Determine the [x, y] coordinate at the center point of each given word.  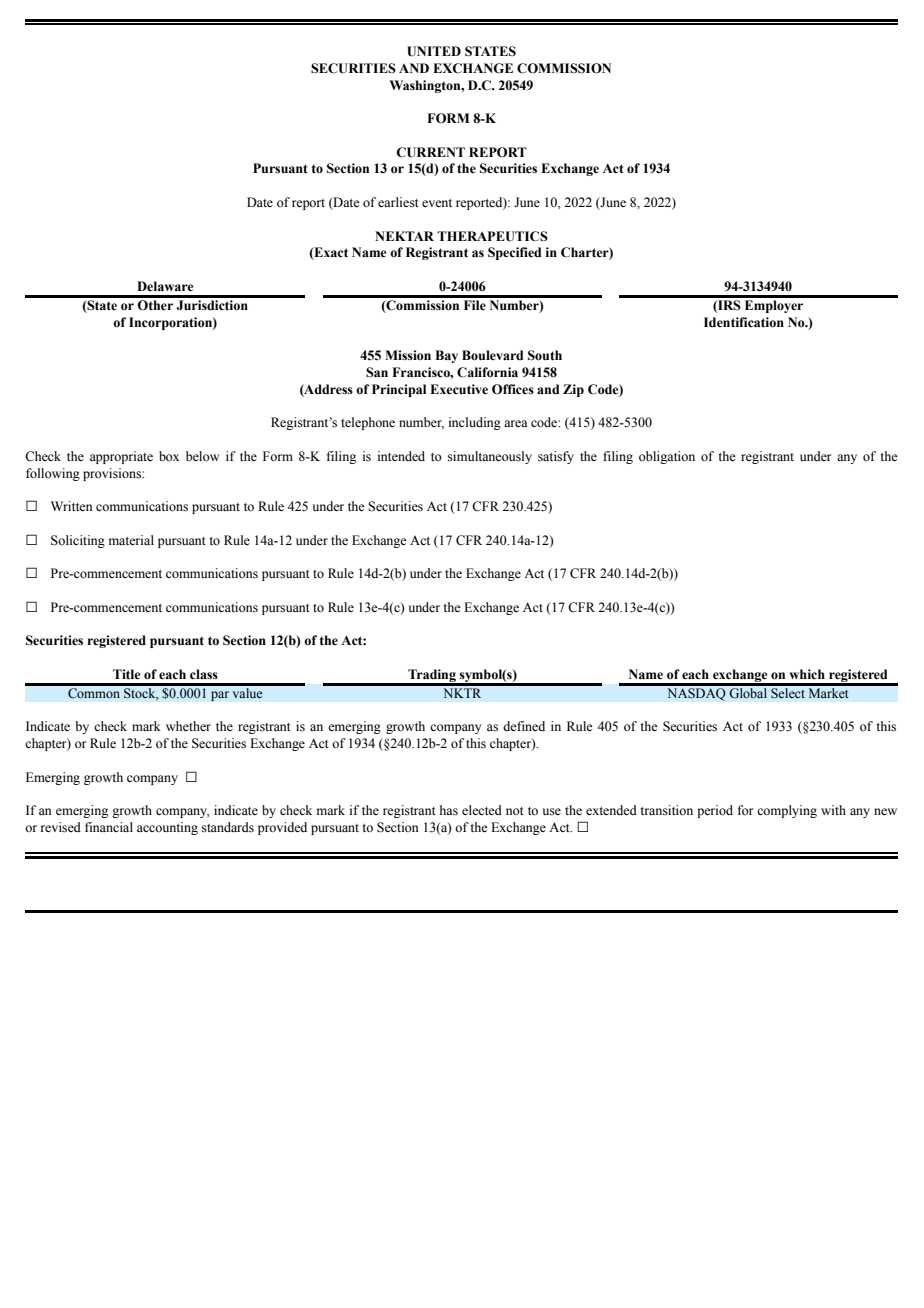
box [169, 456]
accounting [167, 828]
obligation [667, 457]
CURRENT [430, 152]
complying [787, 811]
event [437, 203]
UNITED [434, 51]
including [475, 423]
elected [482, 810]
